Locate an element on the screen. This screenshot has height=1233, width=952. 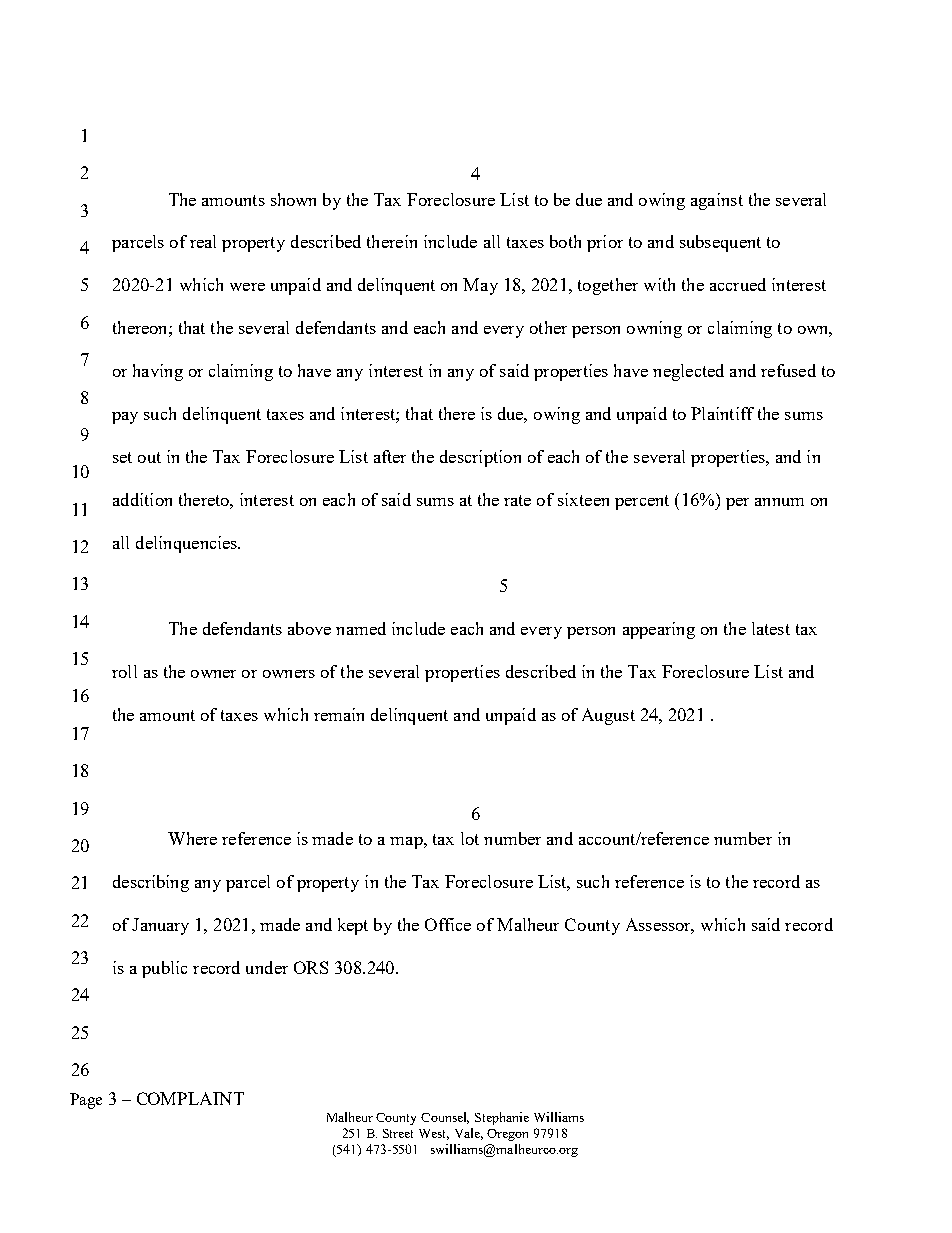
delinquencies is located at coordinates (188, 544).
